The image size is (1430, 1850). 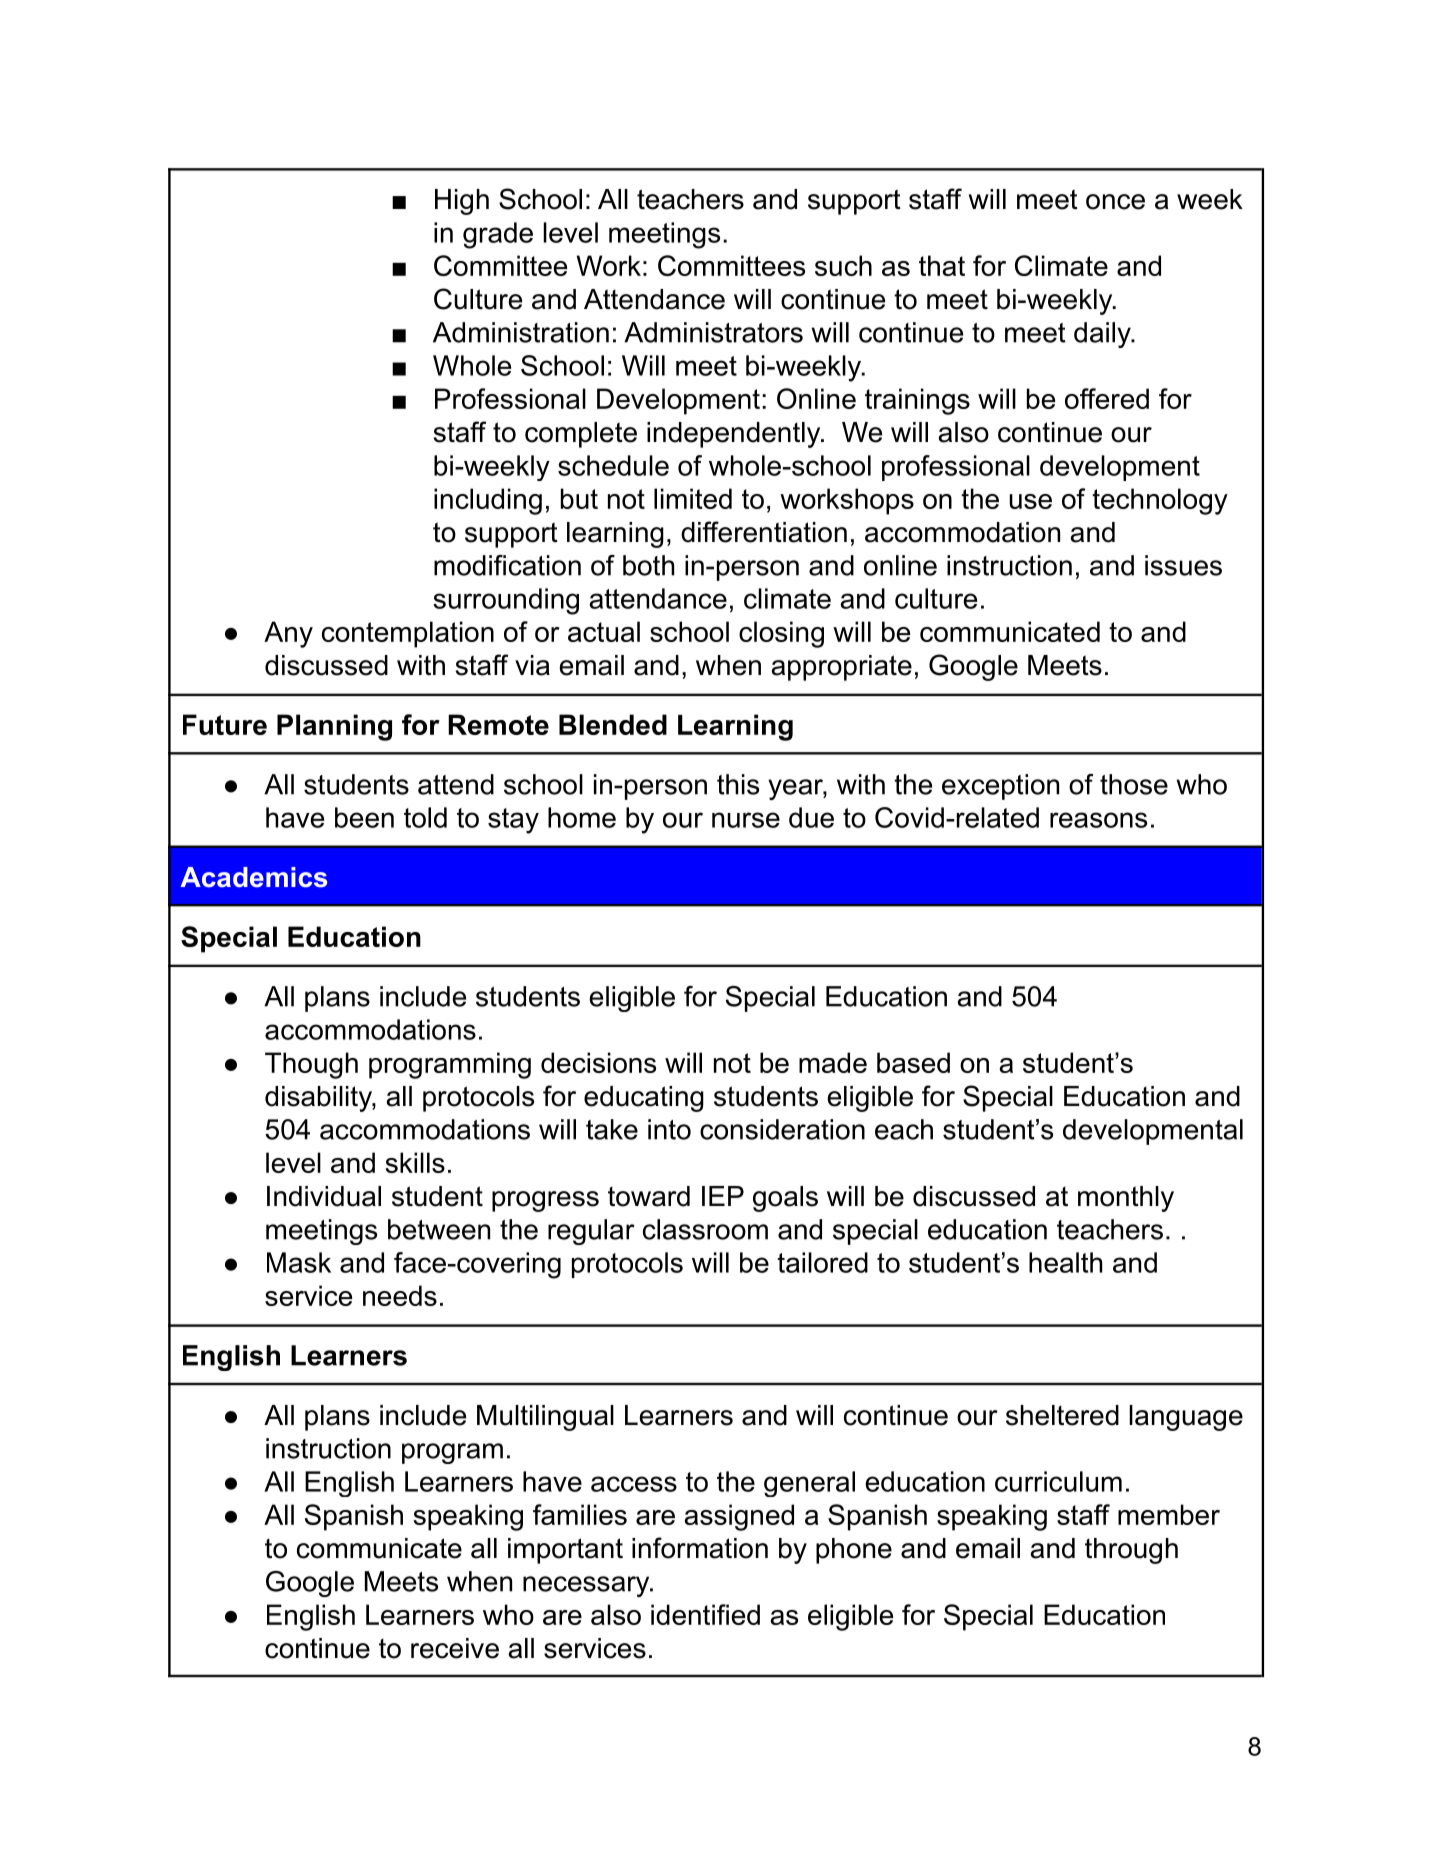 I want to click on Individual, so click(x=324, y=1196).
